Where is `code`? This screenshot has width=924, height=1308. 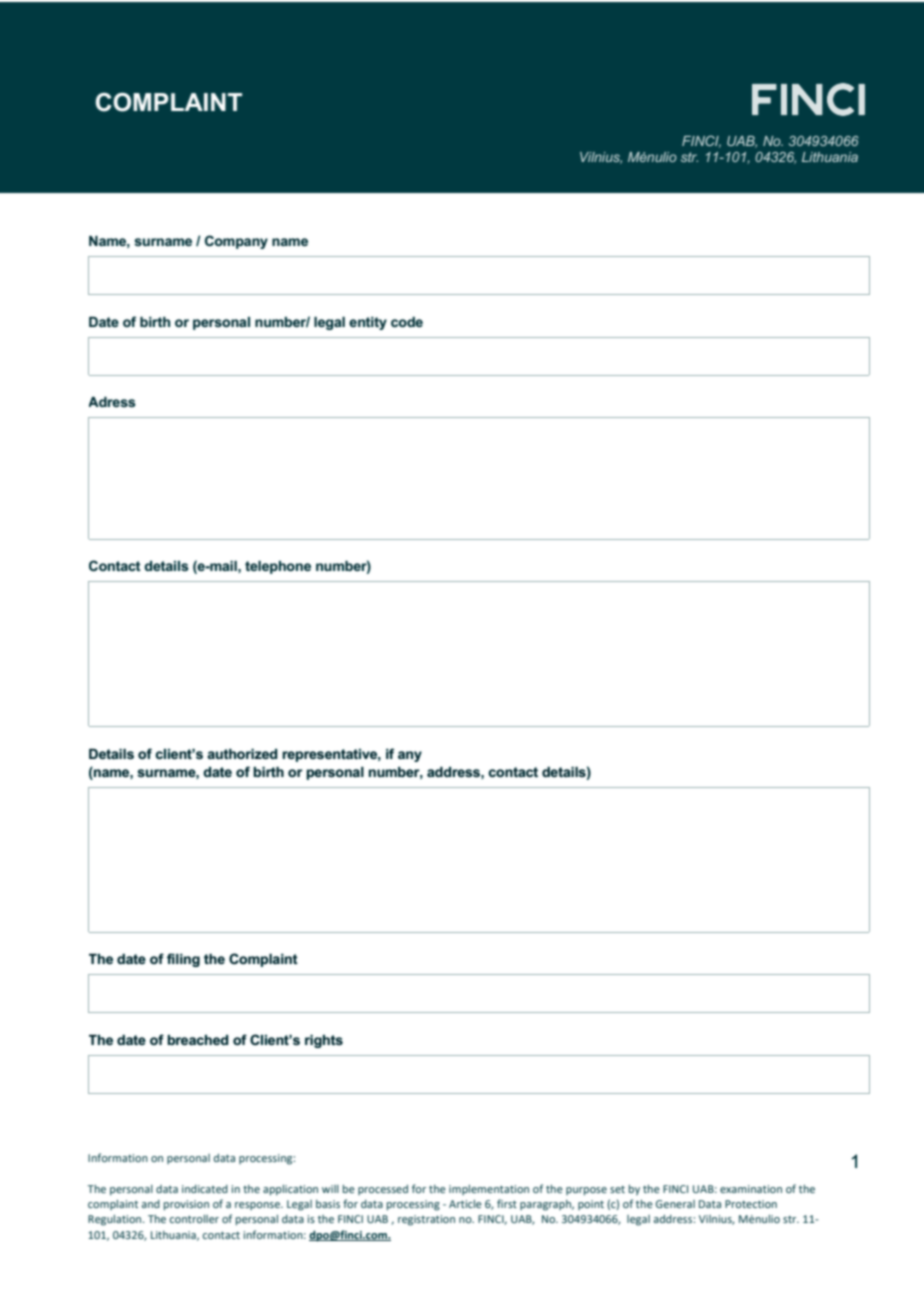 code is located at coordinates (407, 322).
